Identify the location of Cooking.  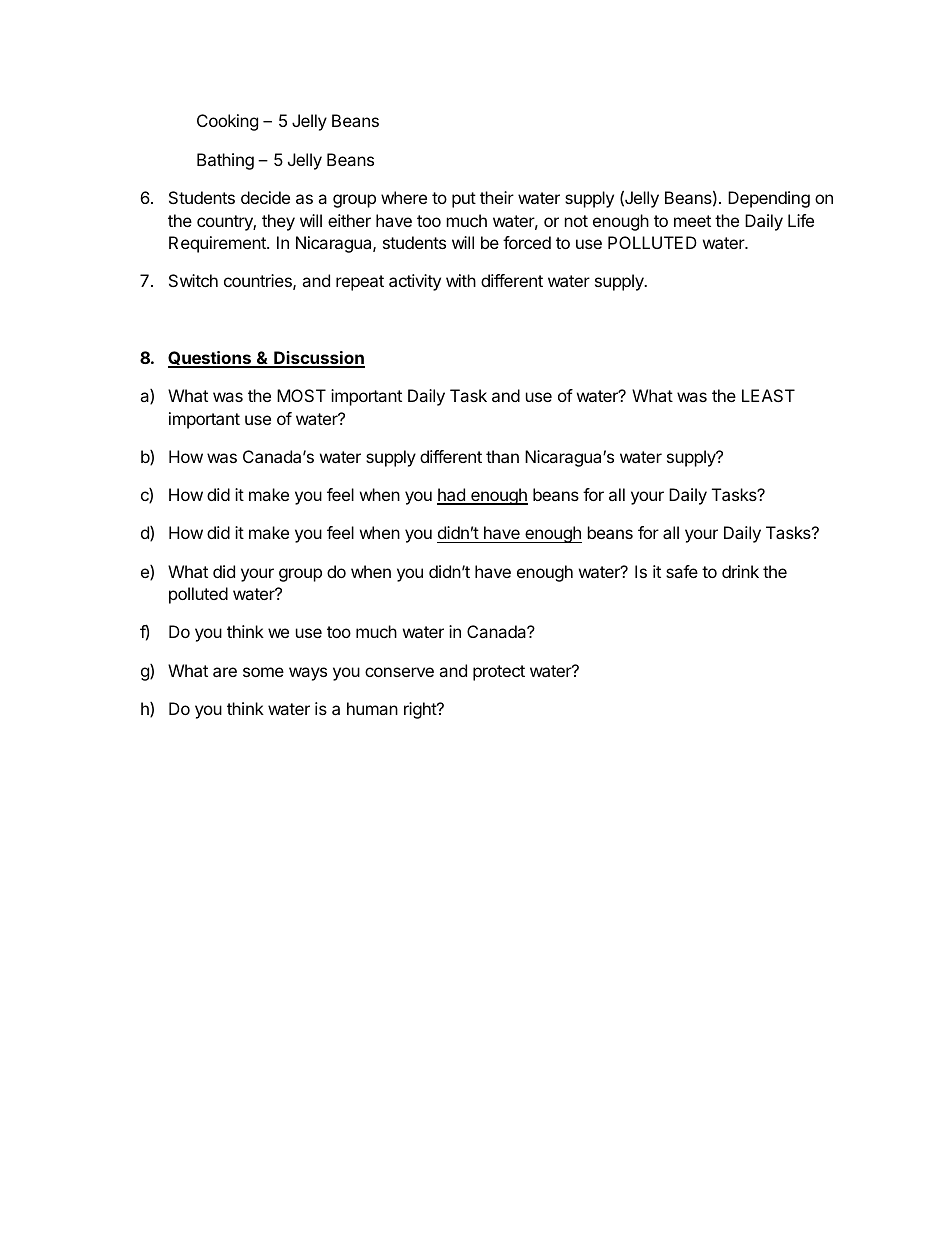
(227, 122).
